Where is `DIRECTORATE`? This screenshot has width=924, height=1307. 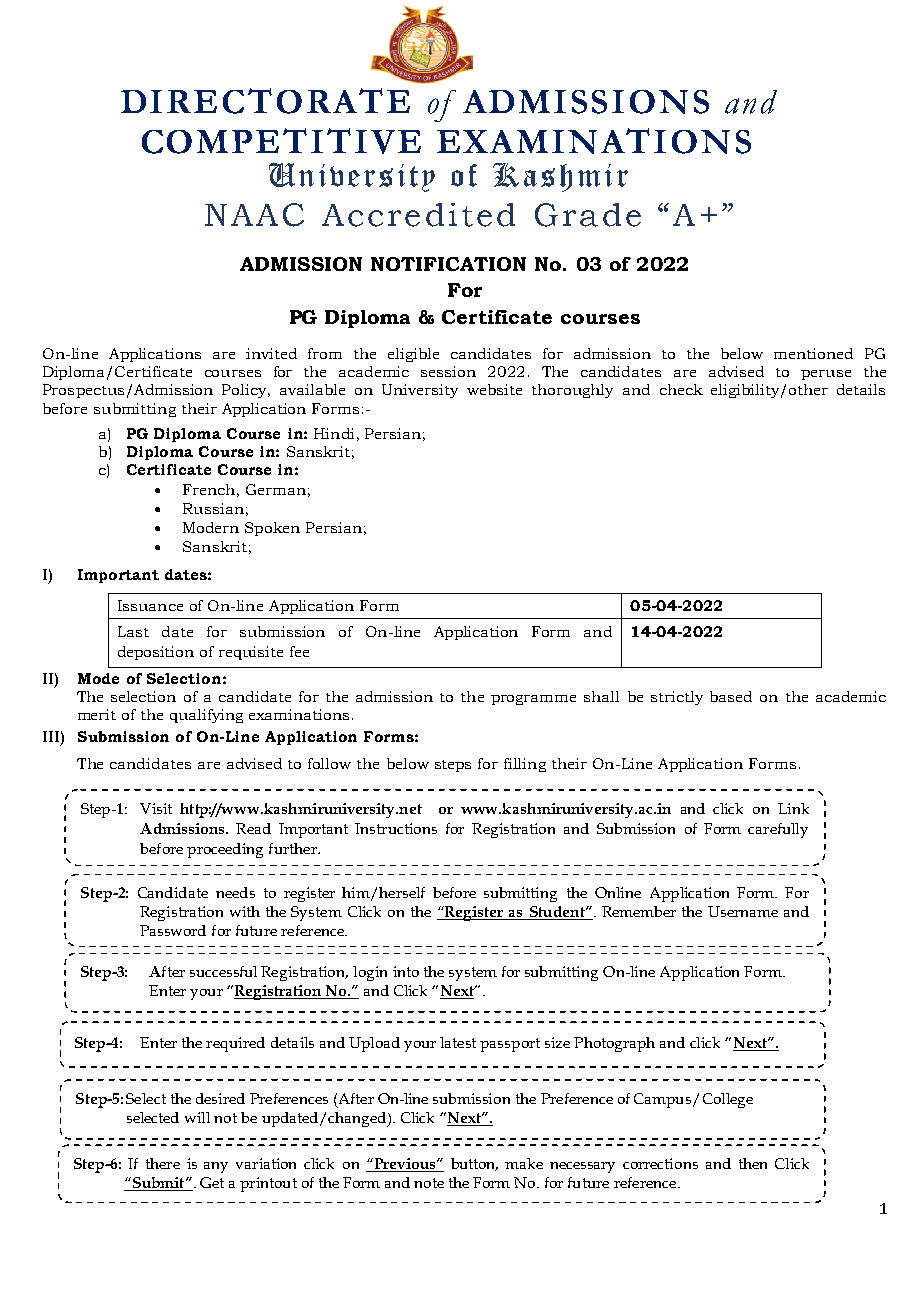 DIRECTORATE is located at coordinates (265, 101).
